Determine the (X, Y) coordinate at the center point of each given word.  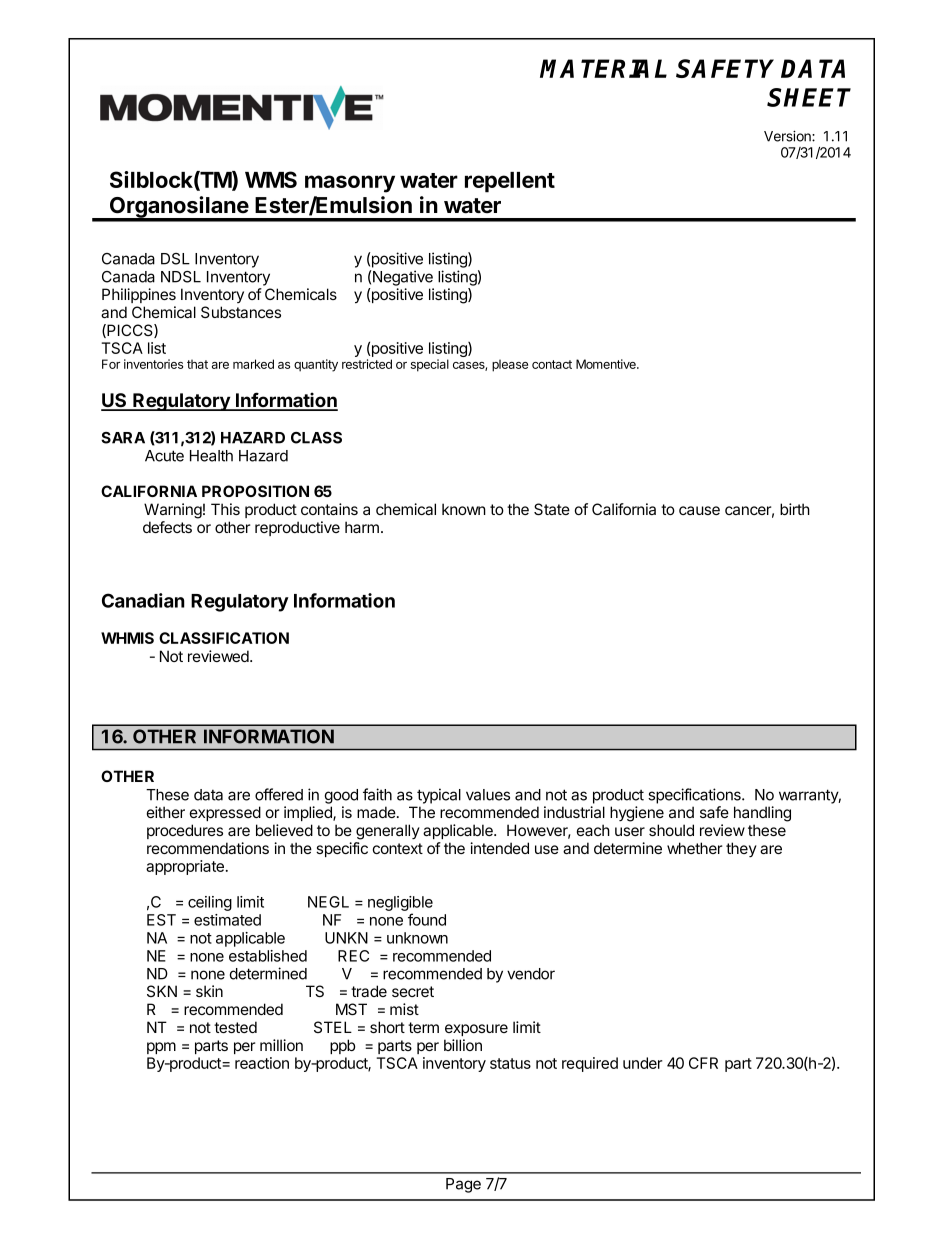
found (427, 919)
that (197, 364)
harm (362, 527)
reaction (262, 1063)
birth (795, 509)
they (741, 849)
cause (699, 510)
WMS (271, 179)
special (430, 365)
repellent (510, 182)
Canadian (143, 600)
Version (788, 136)
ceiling (210, 903)
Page (463, 1185)
